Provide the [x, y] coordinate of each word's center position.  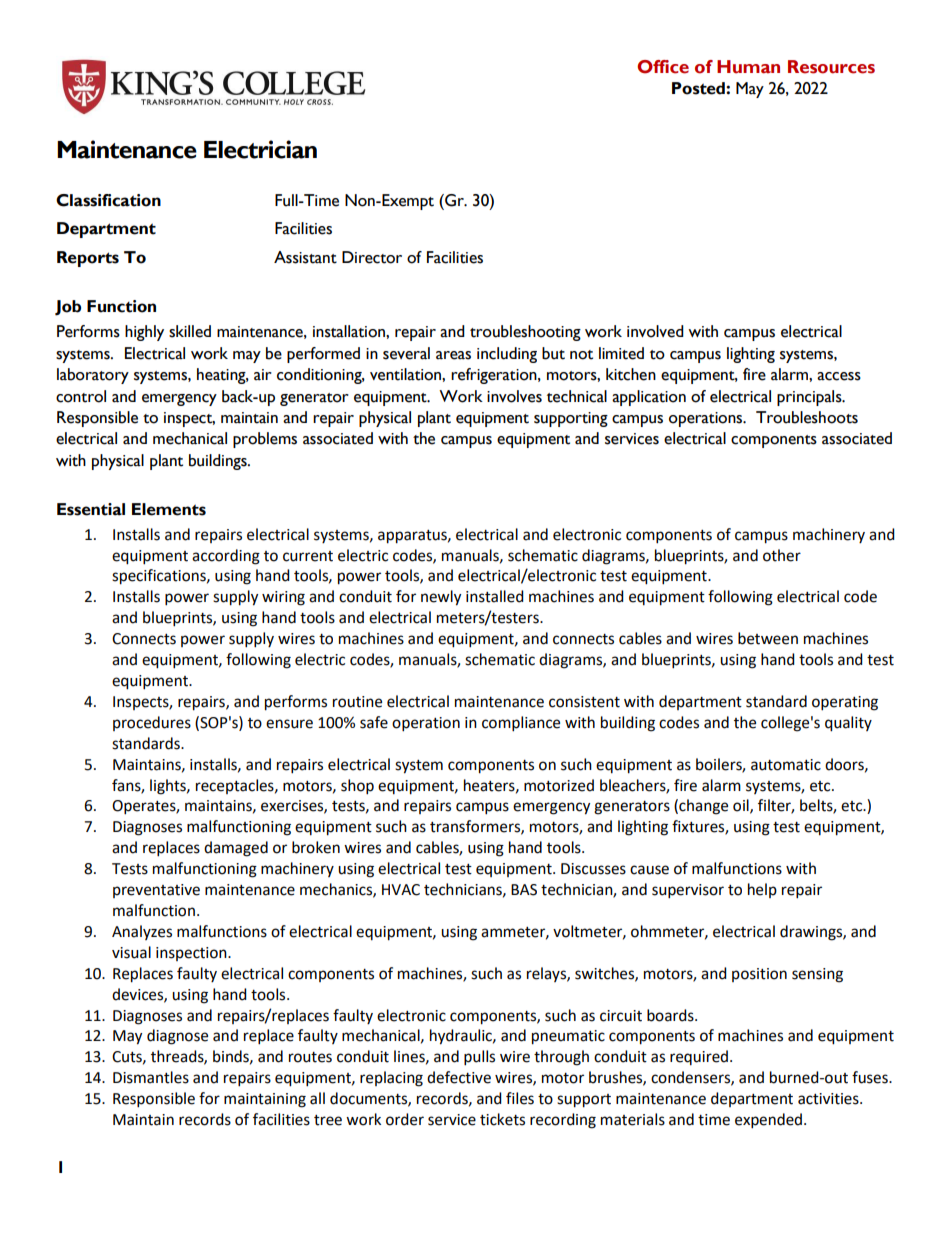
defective [459, 1077]
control [81, 396]
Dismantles [151, 1077]
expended [770, 1121]
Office [663, 67]
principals [810, 398]
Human [748, 67]
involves [514, 396]
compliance [521, 724]
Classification [108, 200]
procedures [152, 723]
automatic [786, 765]
